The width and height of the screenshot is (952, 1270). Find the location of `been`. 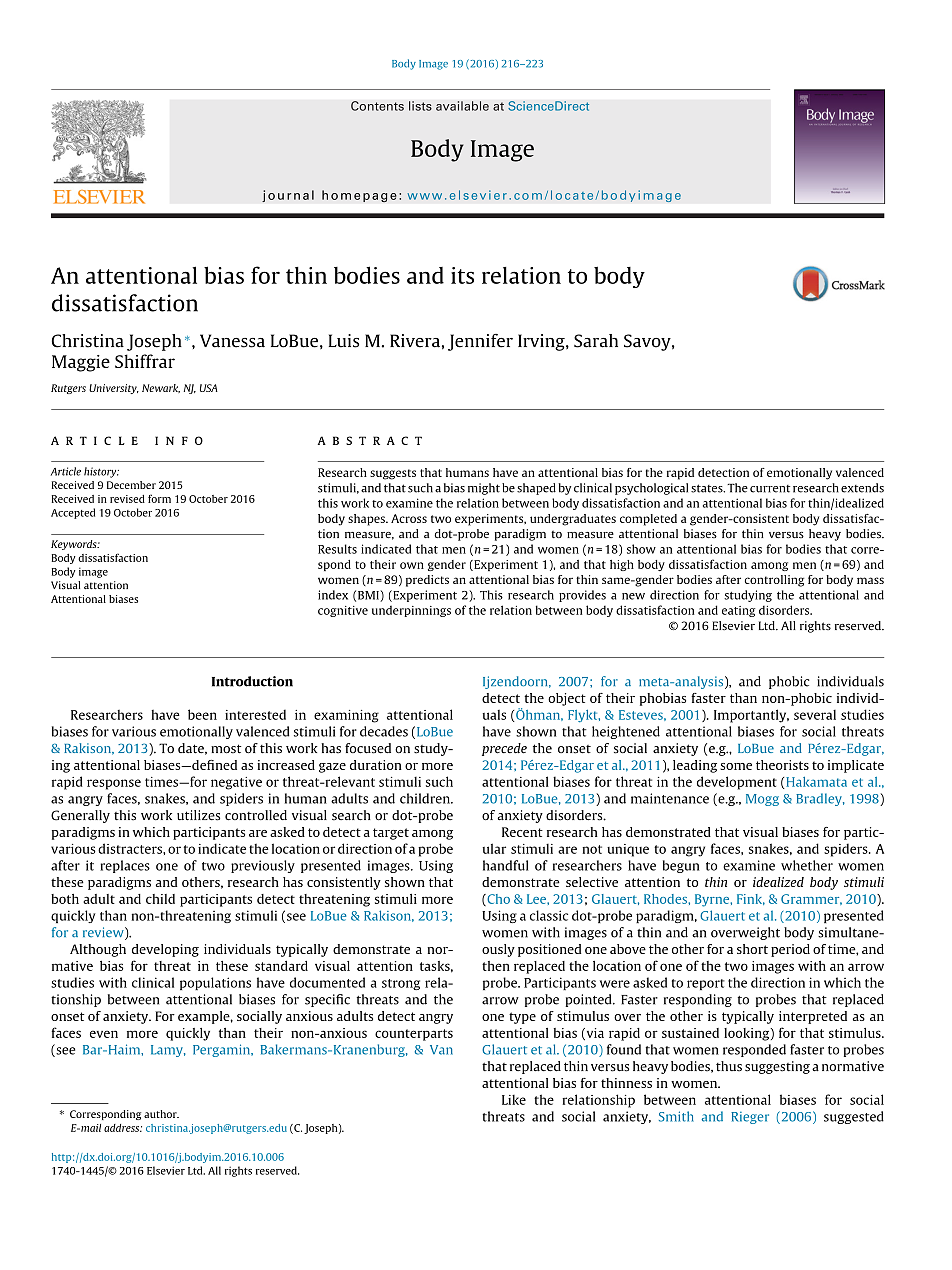

been is located at coordinates (202, 714).
